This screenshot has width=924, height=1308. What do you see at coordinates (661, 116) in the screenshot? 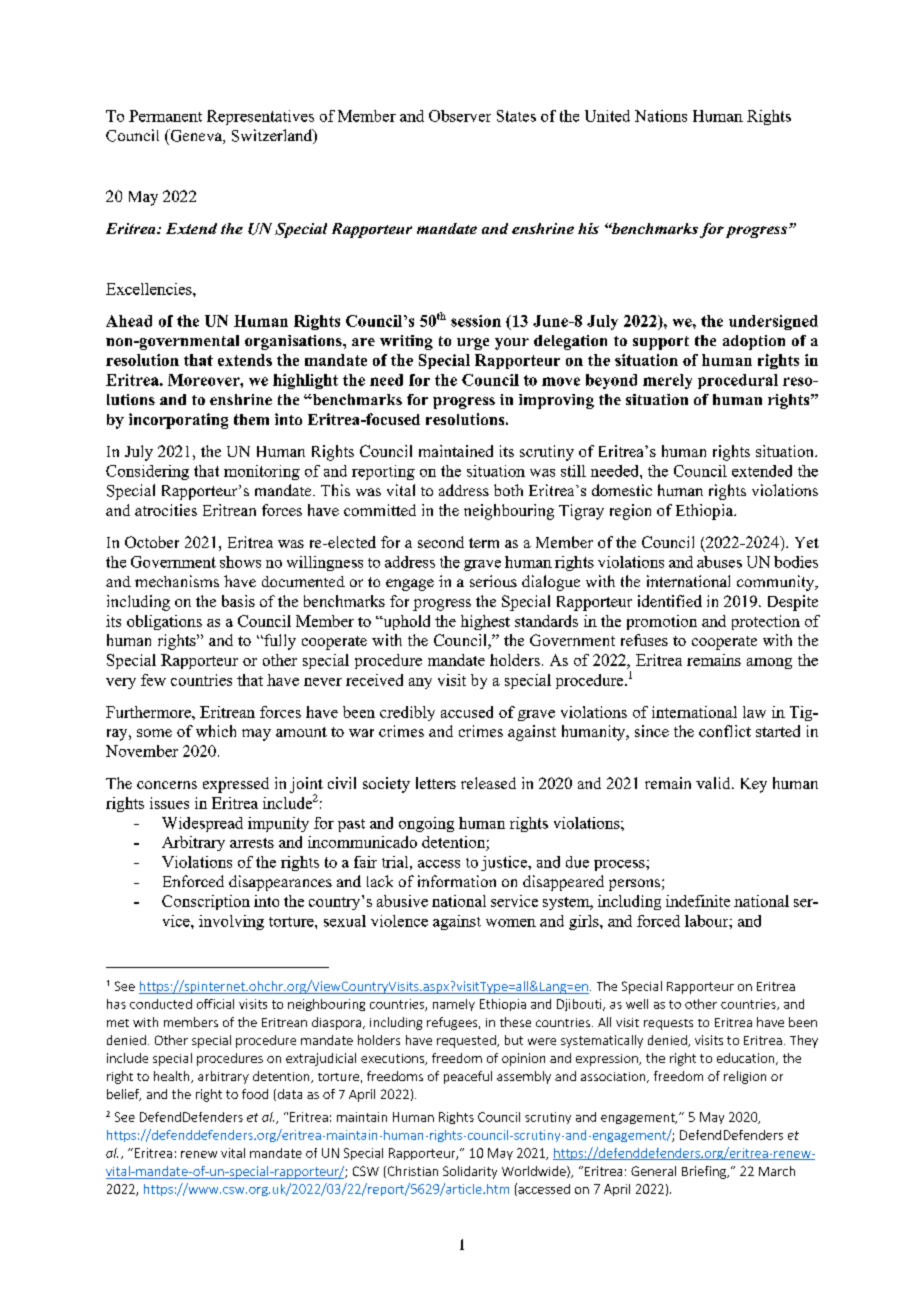
I see `Nations` at bounding box center [661, 116].
